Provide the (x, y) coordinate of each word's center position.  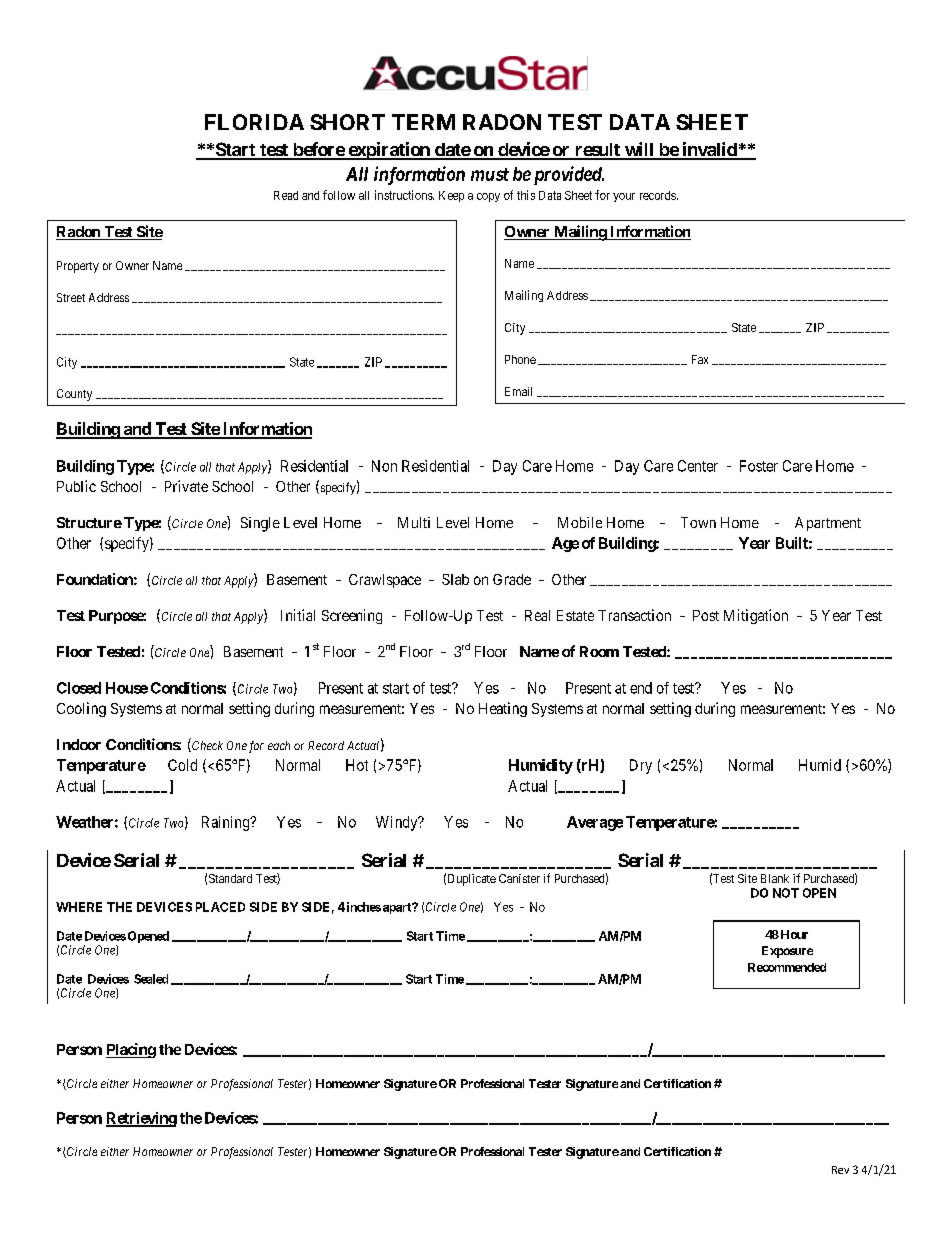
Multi (414, 522)
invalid (709, 150)
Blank (775, 878)
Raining (227, 823)
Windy (398, 823)
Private (186, 486)
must (490, 174)
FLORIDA (254, 122)
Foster (759, 466)
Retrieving (141, 1119)
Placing (131, 1050)
